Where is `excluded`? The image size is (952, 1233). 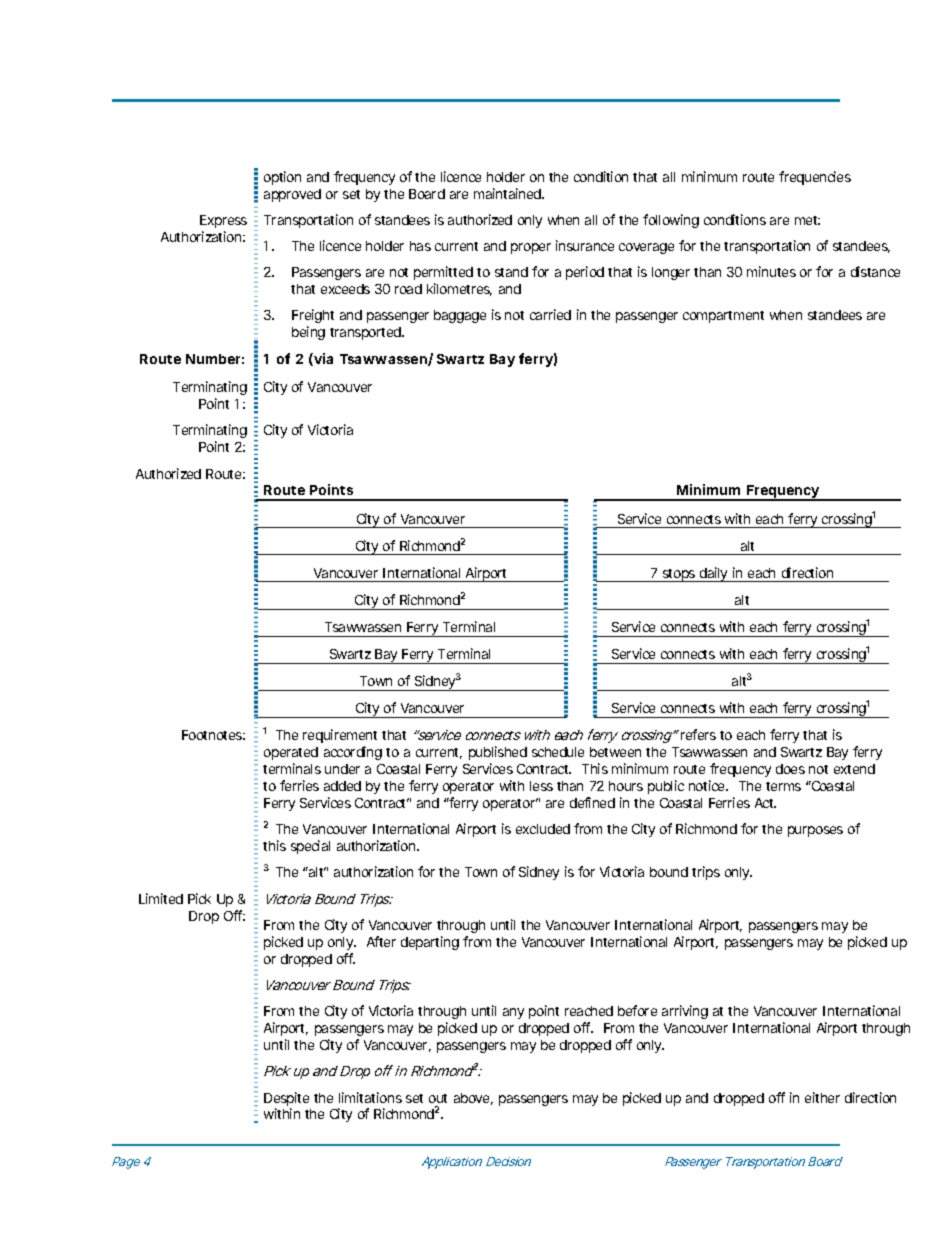
excluded is located at coordinates (543, 829).
